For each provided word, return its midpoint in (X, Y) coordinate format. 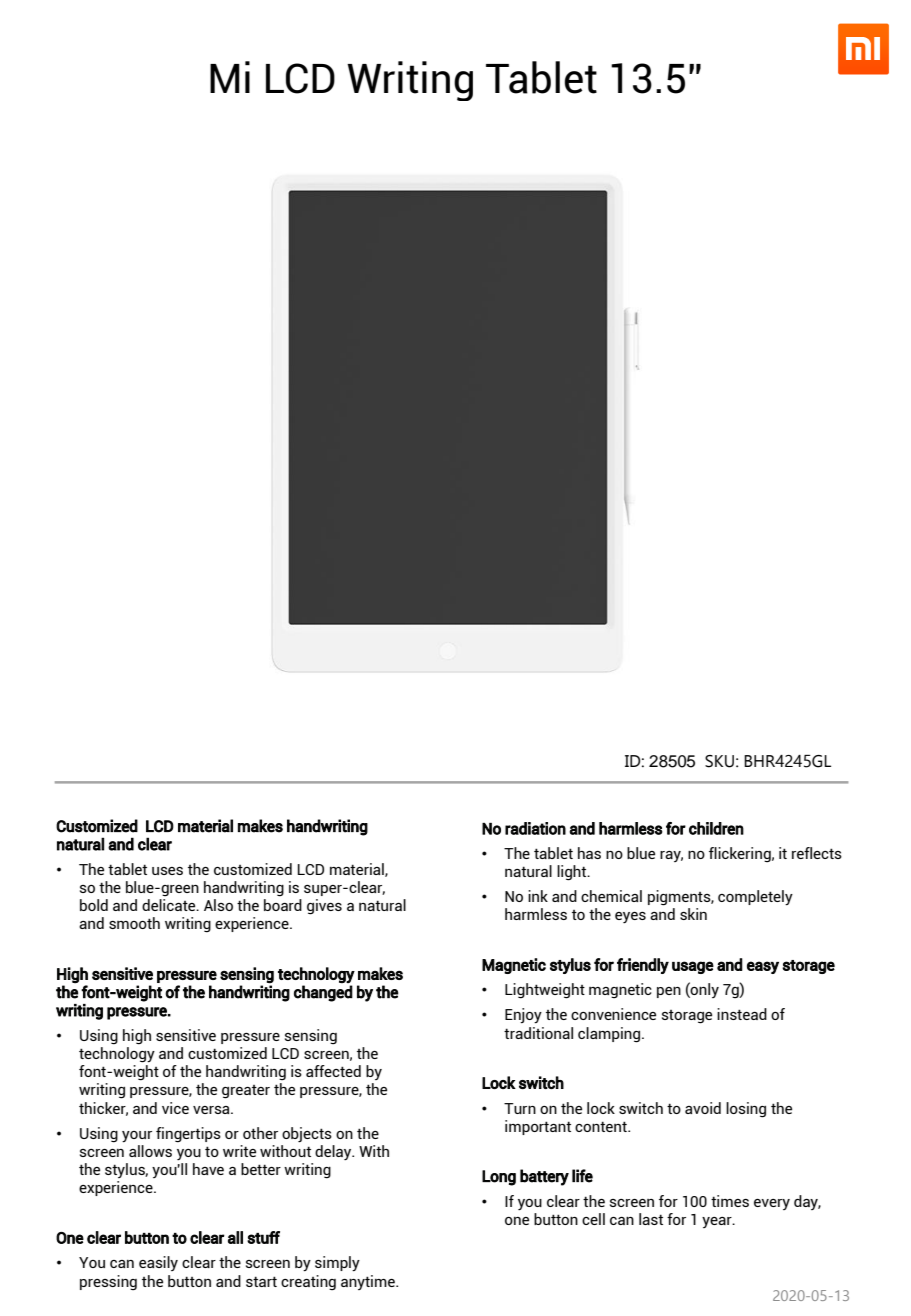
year (718, 1222)
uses (167, 871)
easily (158, 1263)
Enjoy (523, 1015)
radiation (535, 828)
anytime (369, 1282)
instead (742, 1014)
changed (323, 993)
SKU (719, 761)
